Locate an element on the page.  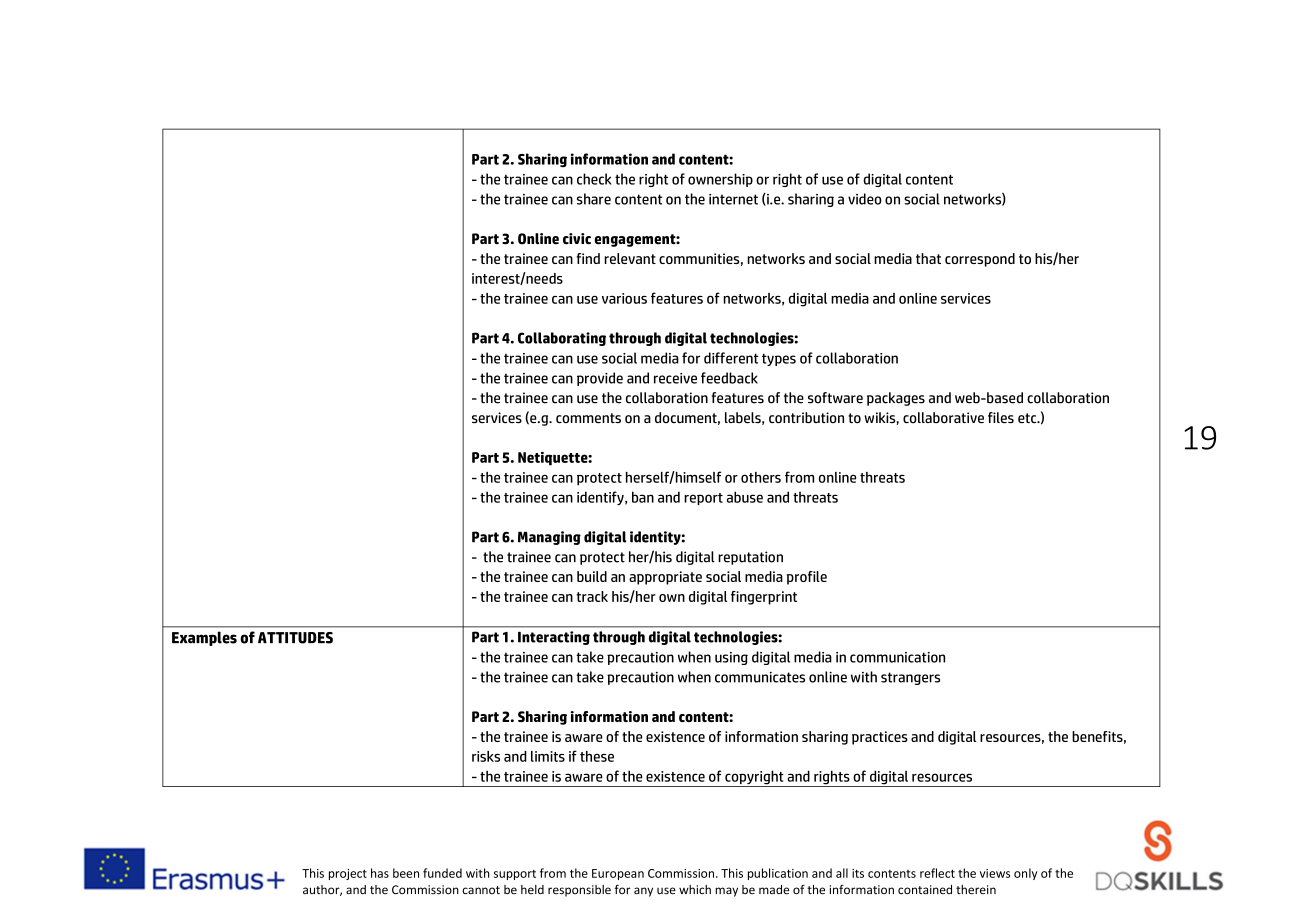
Managing is located at coordinates (549, 538).
